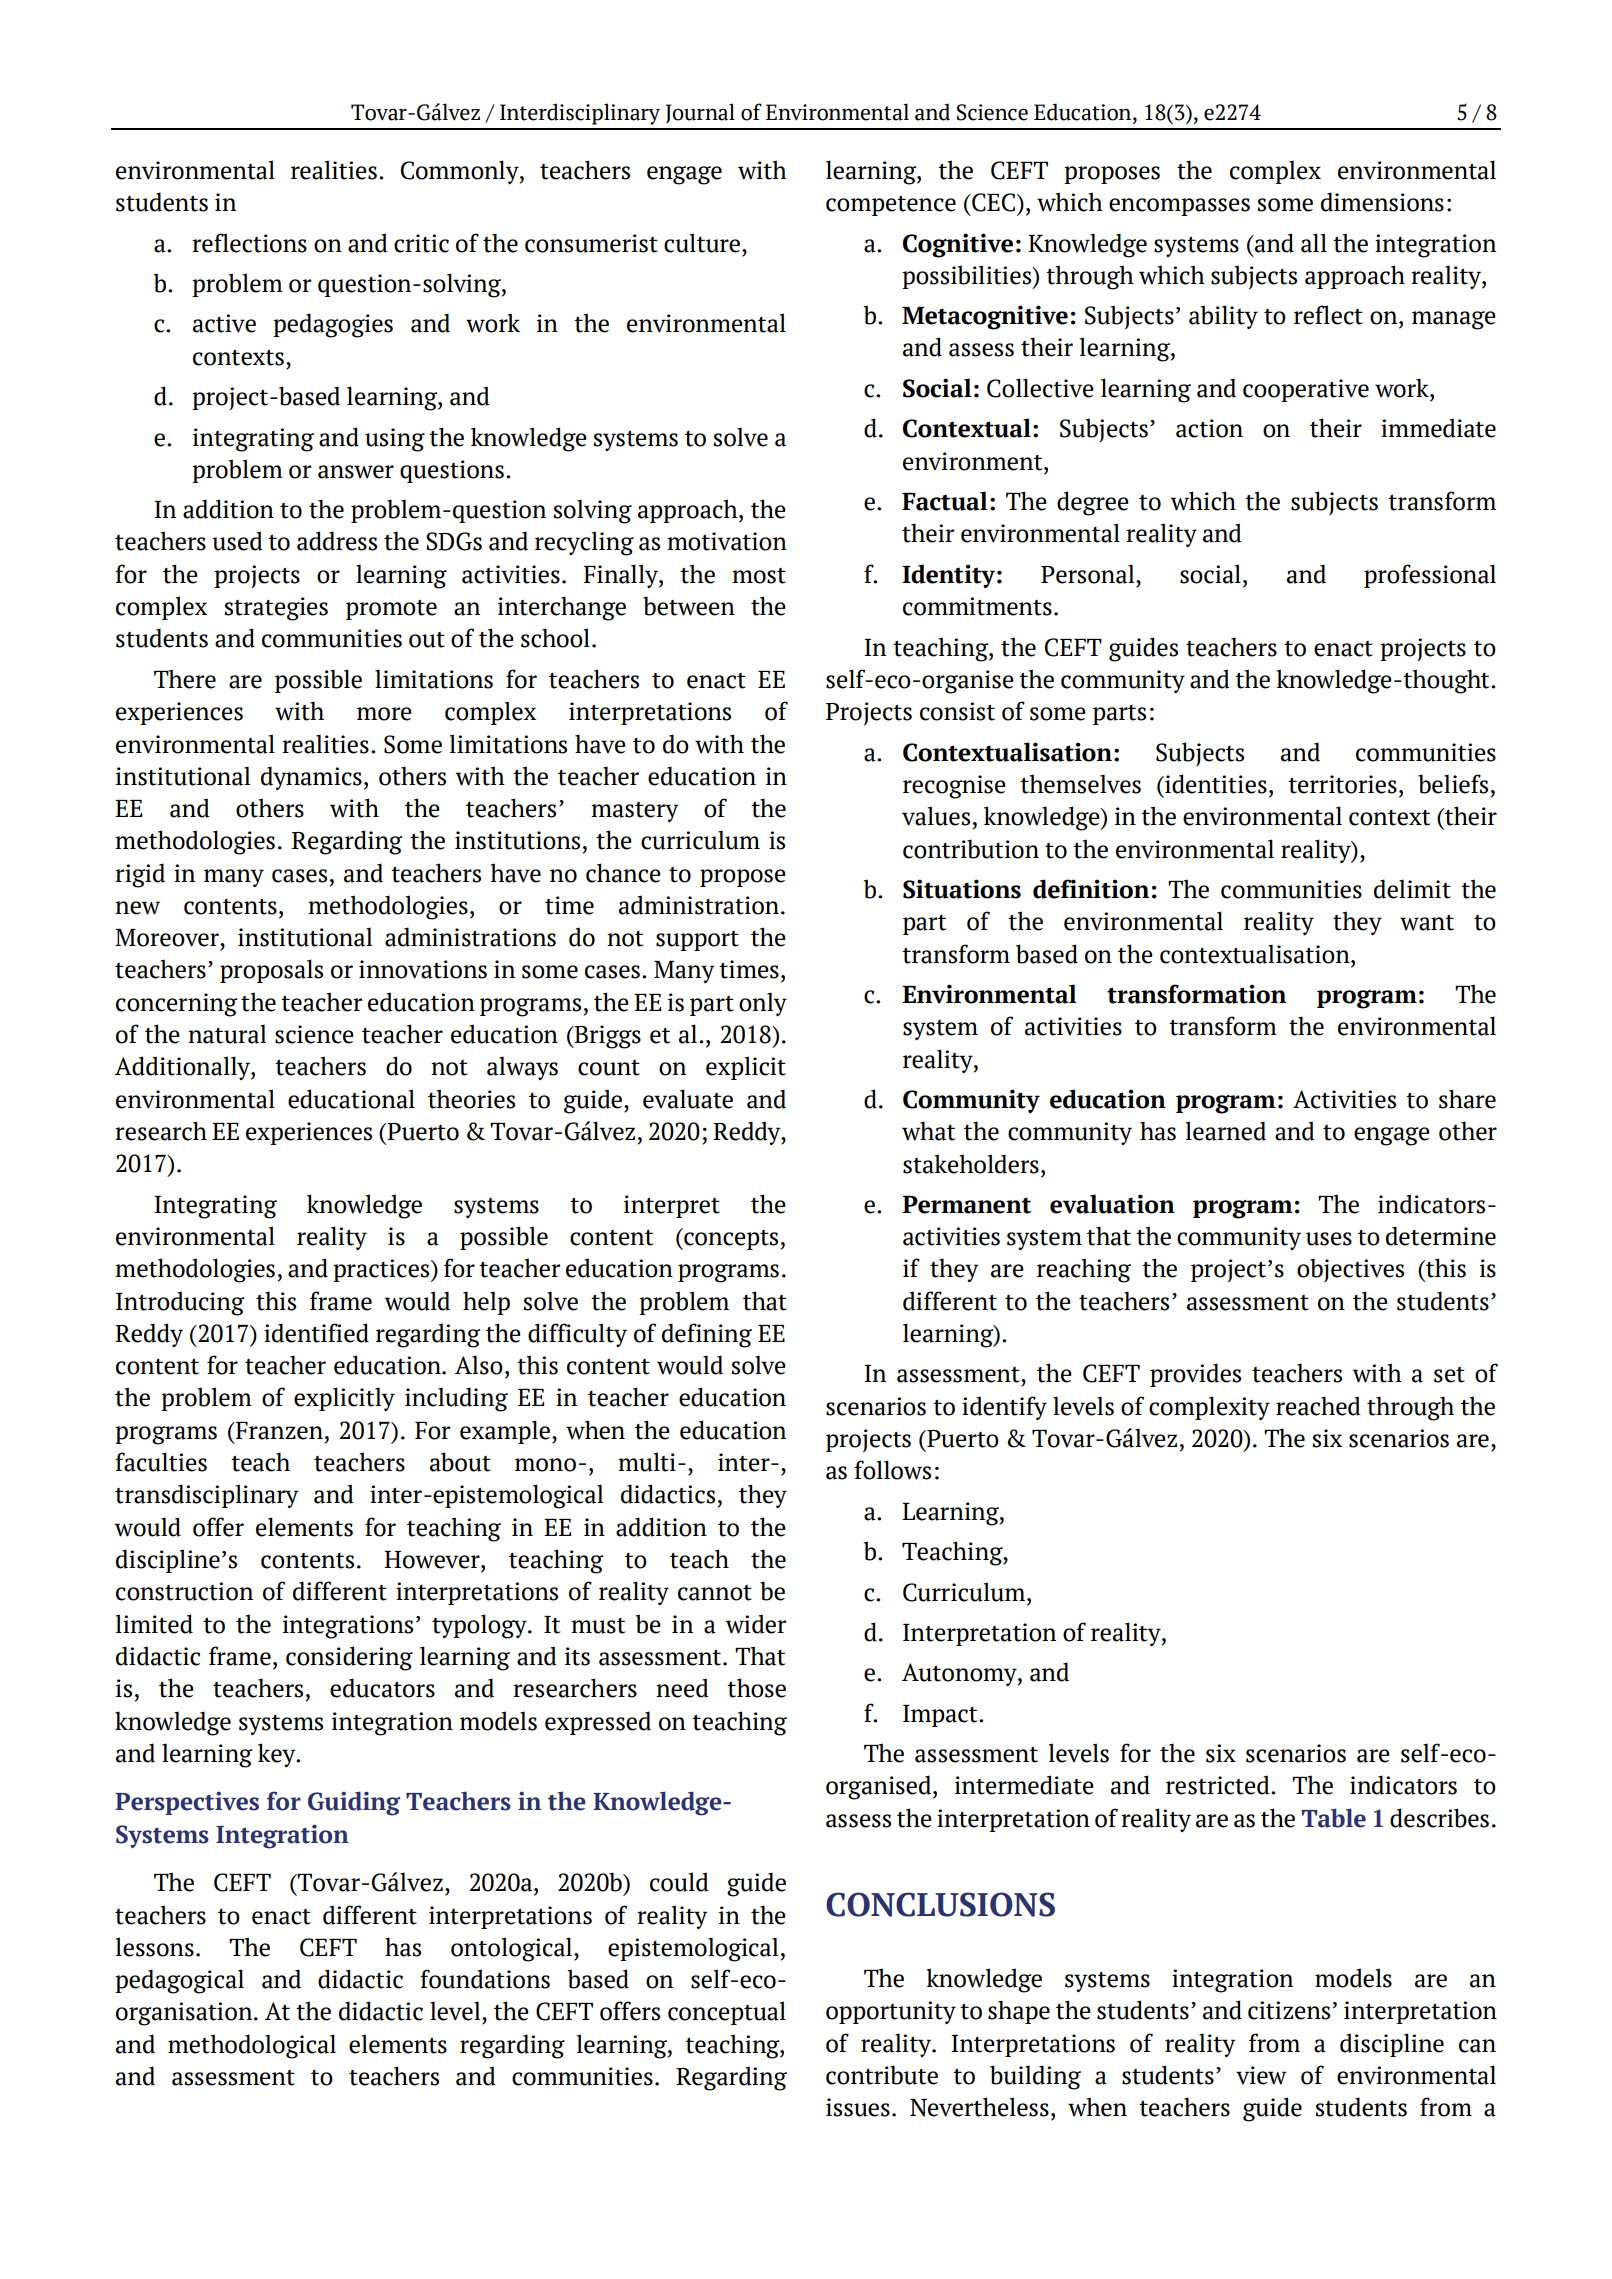  What do you see at coordinates (252, 2046) in the screenshot?
I see `methodological` at bounding box center [252, 2046].
